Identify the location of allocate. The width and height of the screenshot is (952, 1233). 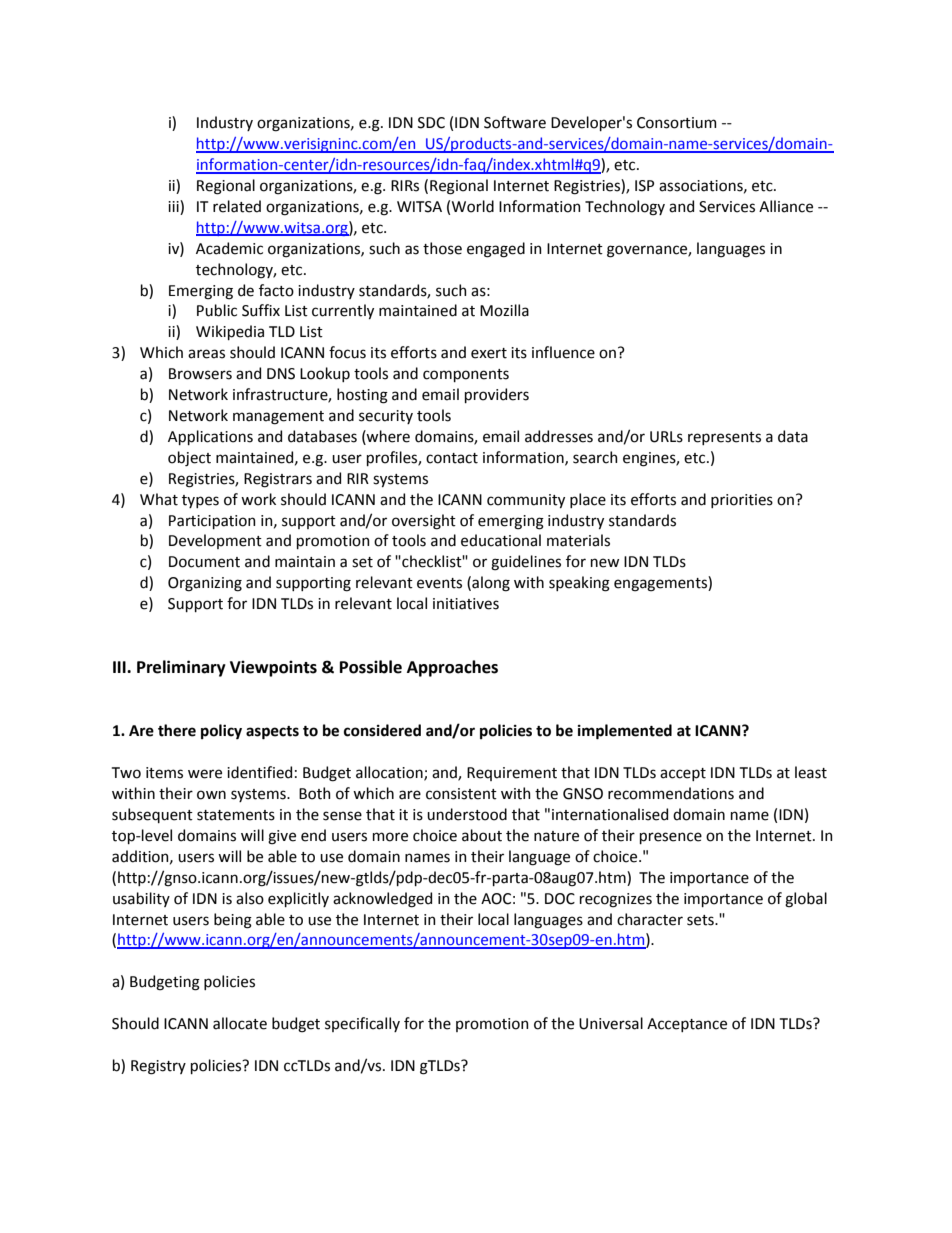
(240, 1023).
